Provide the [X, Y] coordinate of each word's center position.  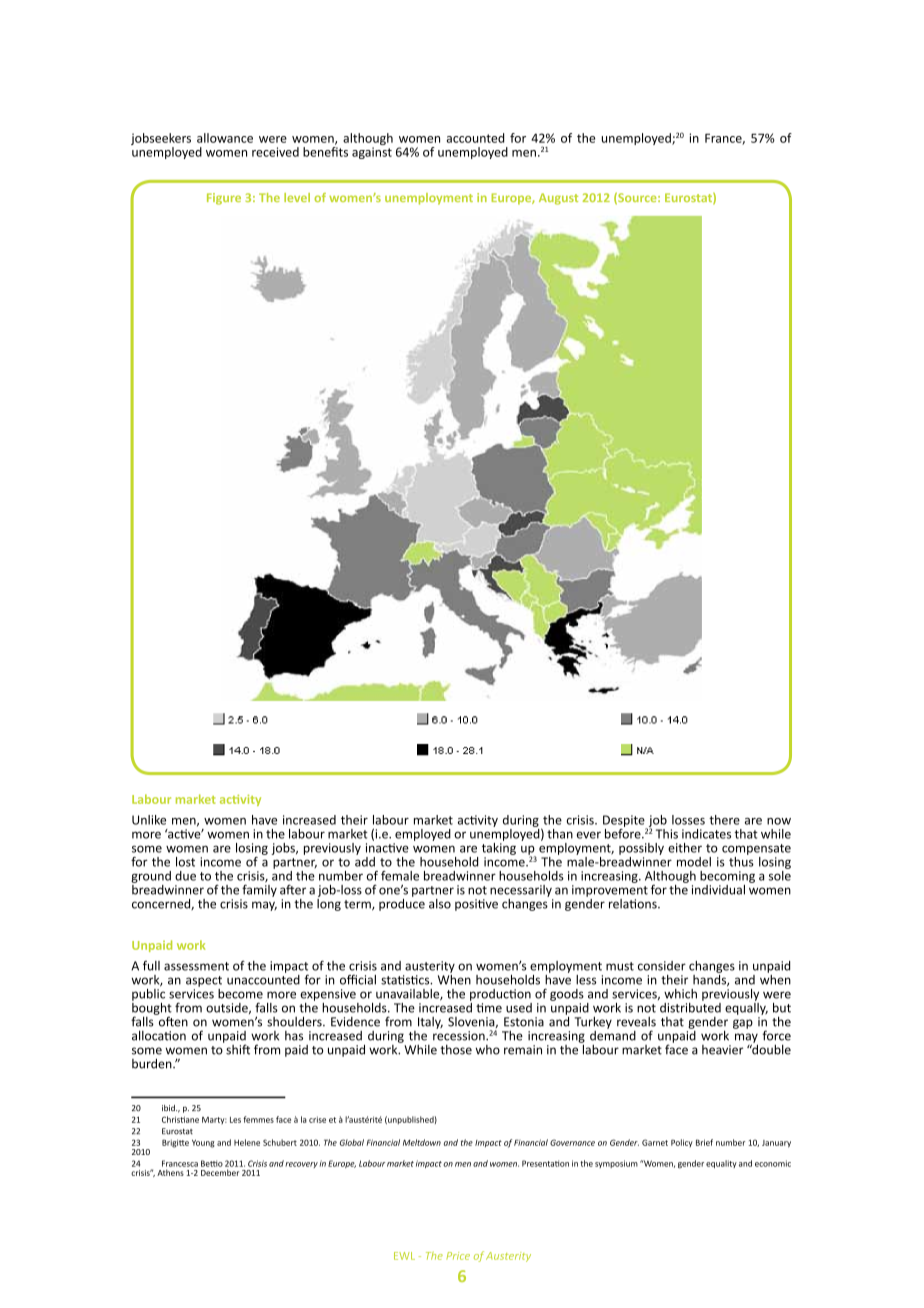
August [558, 199]
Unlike [149, 820]
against [372, 153]
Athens [170, 1172]
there [724, 820]
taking [499, 847]
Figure [224, 199]
